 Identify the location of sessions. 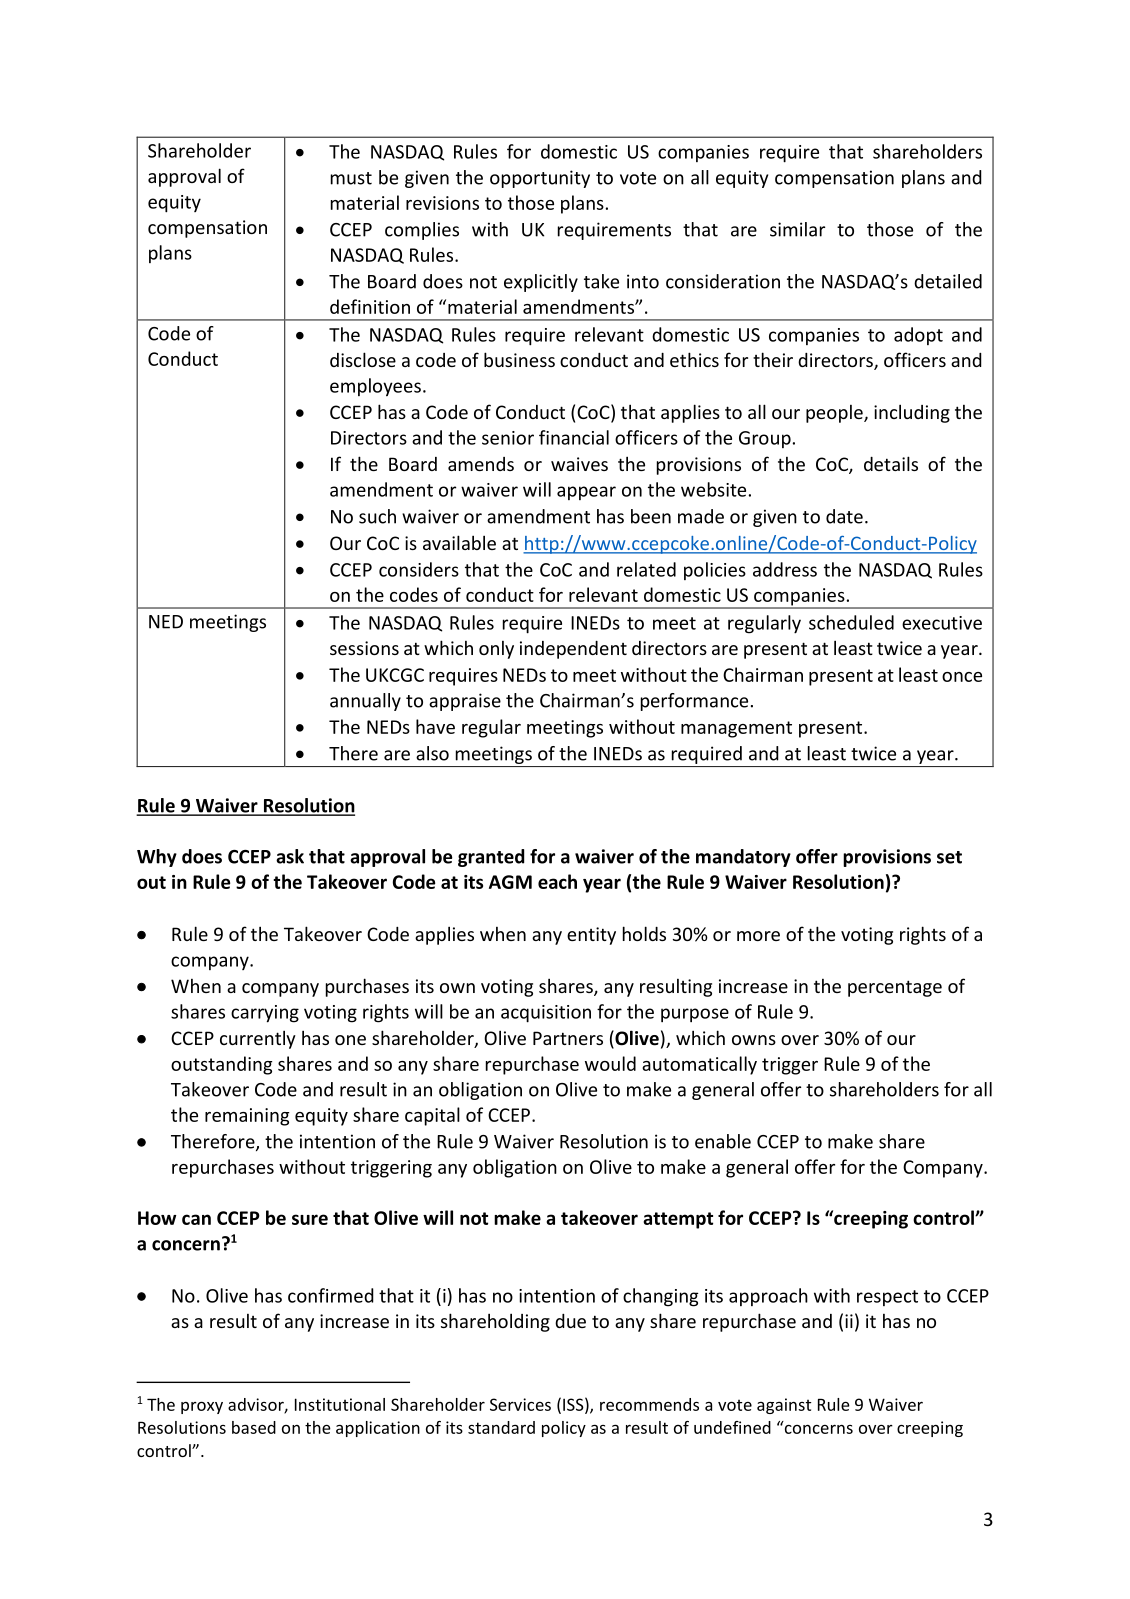
(364, 648).
